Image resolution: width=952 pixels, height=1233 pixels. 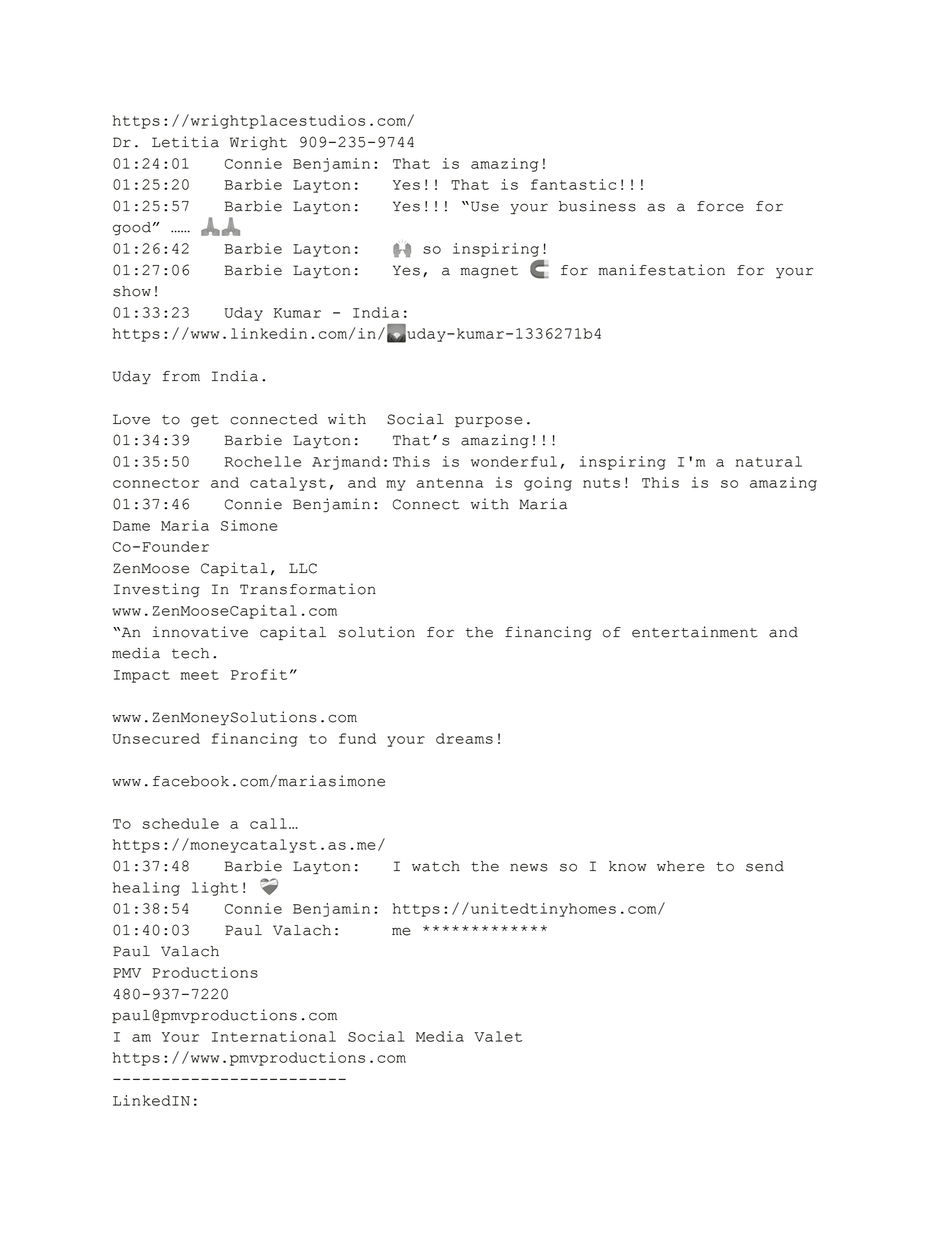 What do you see at coordinates (274, 1036) in the screenshot?
I see `International` at bounding box center [274, 1036].
